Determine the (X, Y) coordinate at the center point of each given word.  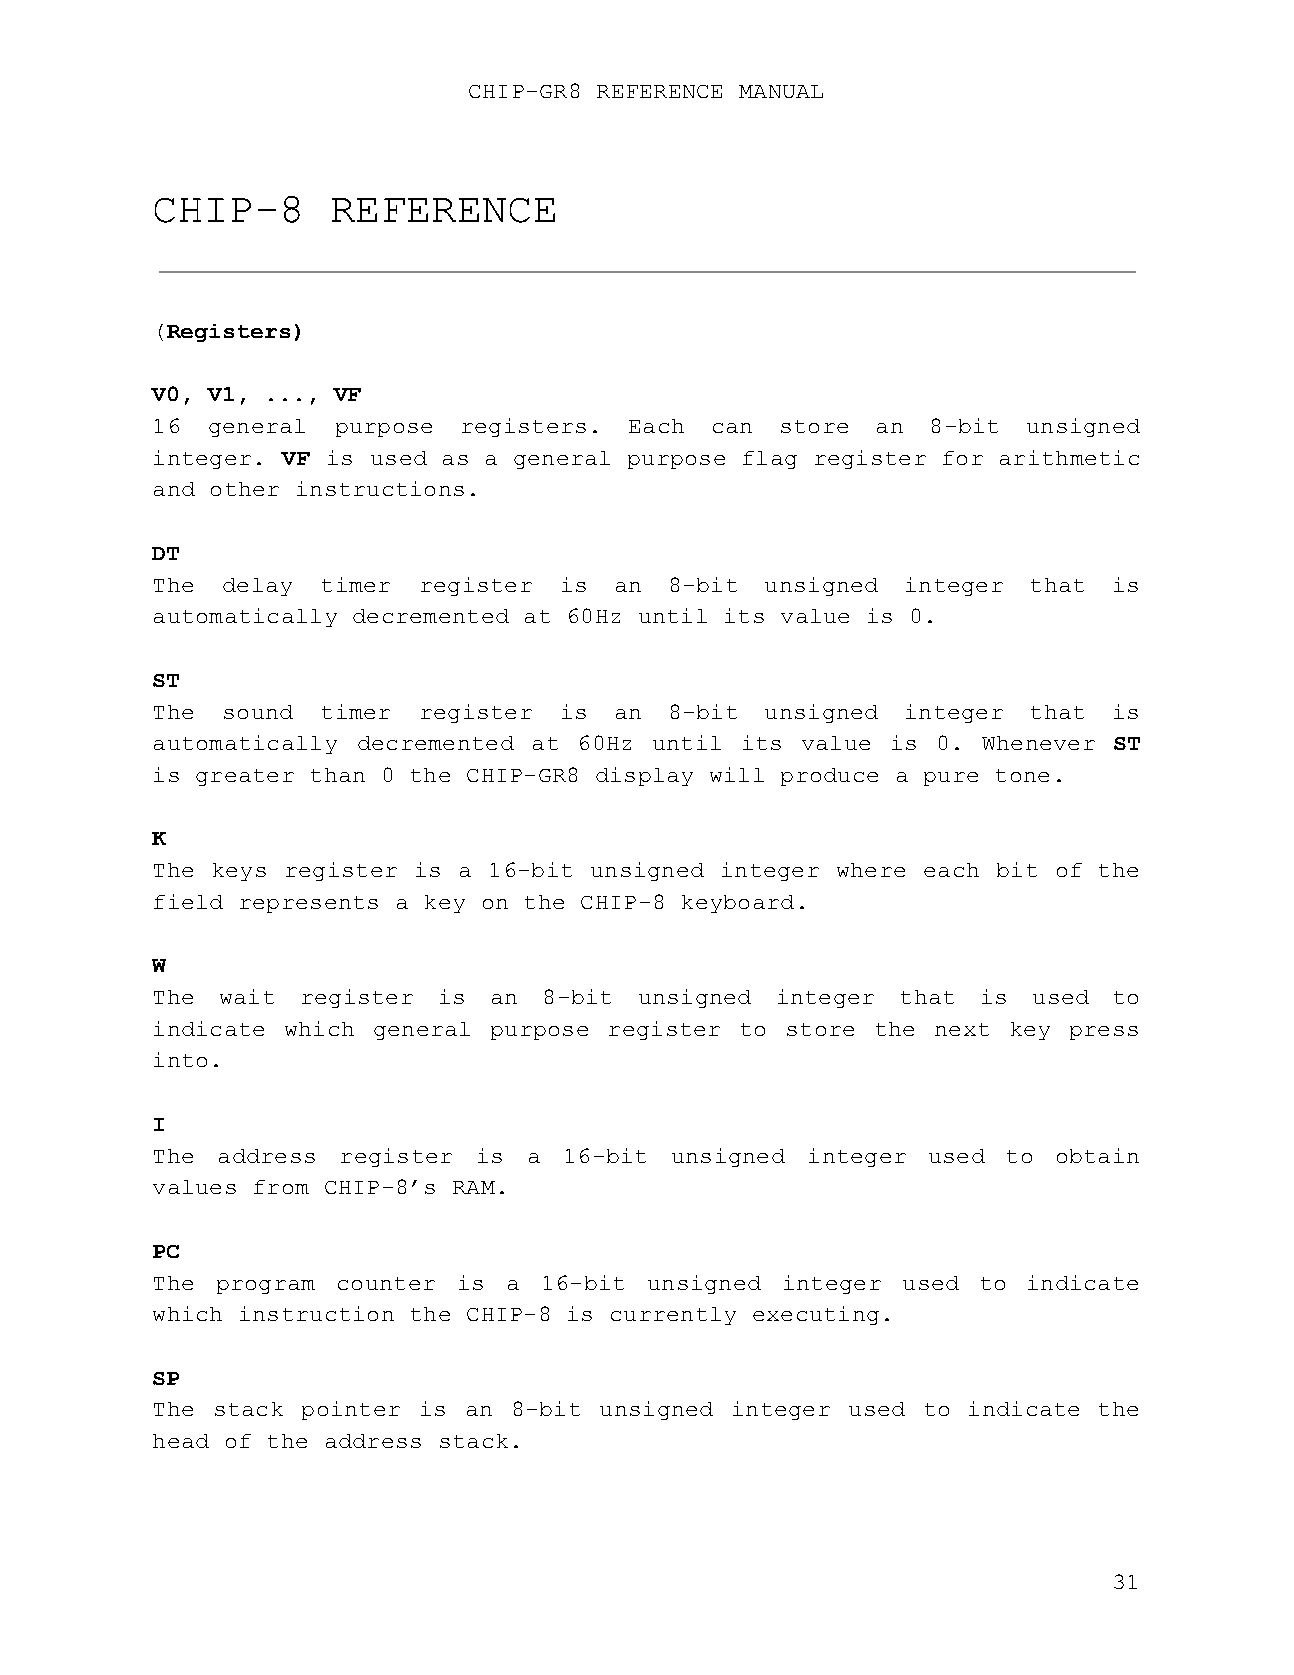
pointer (351, 1410)
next (962, 1029)
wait (247, 996)
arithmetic (1069, 457)
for (963, 458)
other (245, 489)
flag (770, 460)
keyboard (738, 904)
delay (257, 587)
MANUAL (781, 91)
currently (673, 1316)
